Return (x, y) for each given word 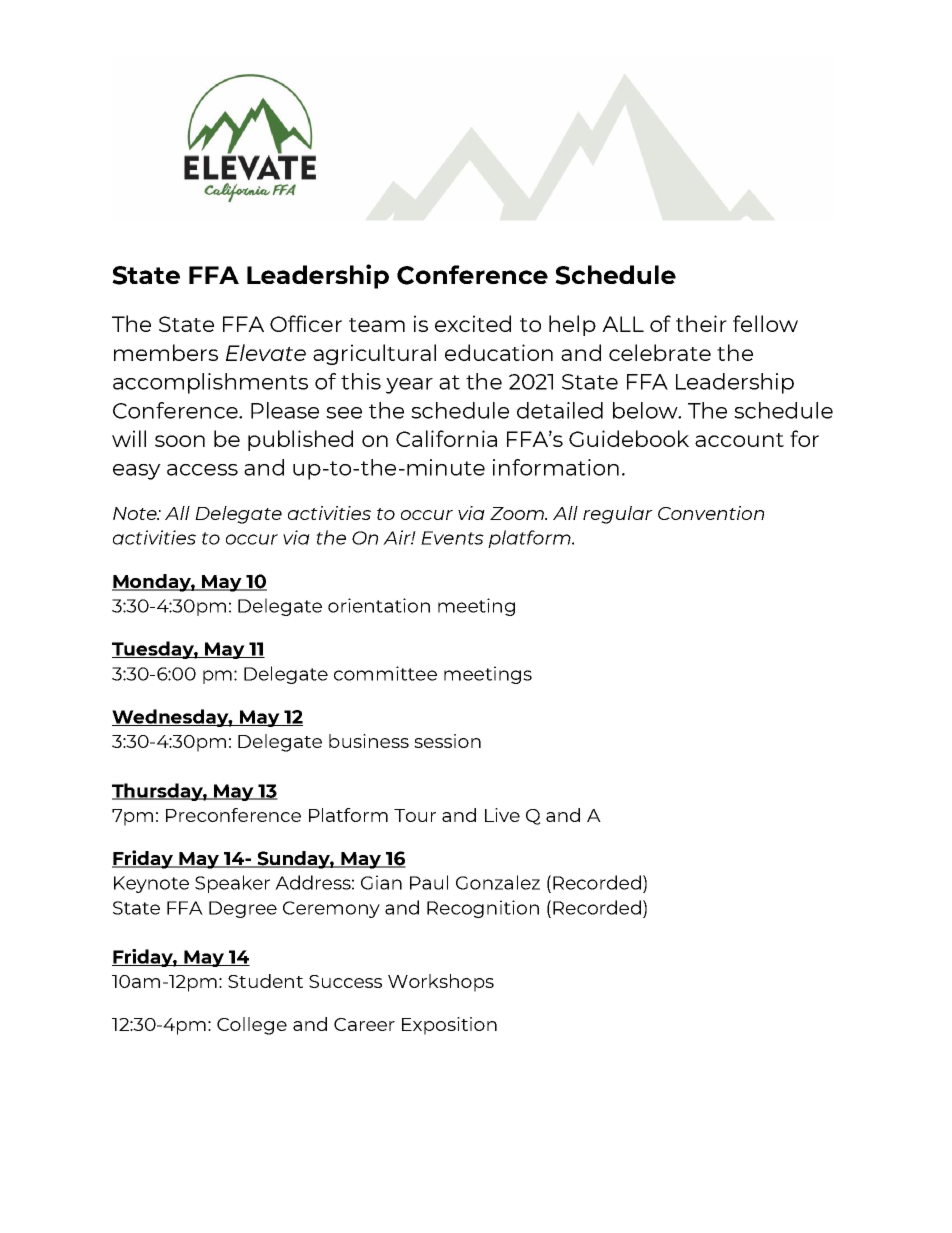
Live (502, 815)
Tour (415, 815)
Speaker (232, 884)
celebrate (660, 352)
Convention (711, 513)
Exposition (449, 1026)
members (166, 352)
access (202, 470)
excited (473, 323)
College (252, 1026)
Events (452, 538)
